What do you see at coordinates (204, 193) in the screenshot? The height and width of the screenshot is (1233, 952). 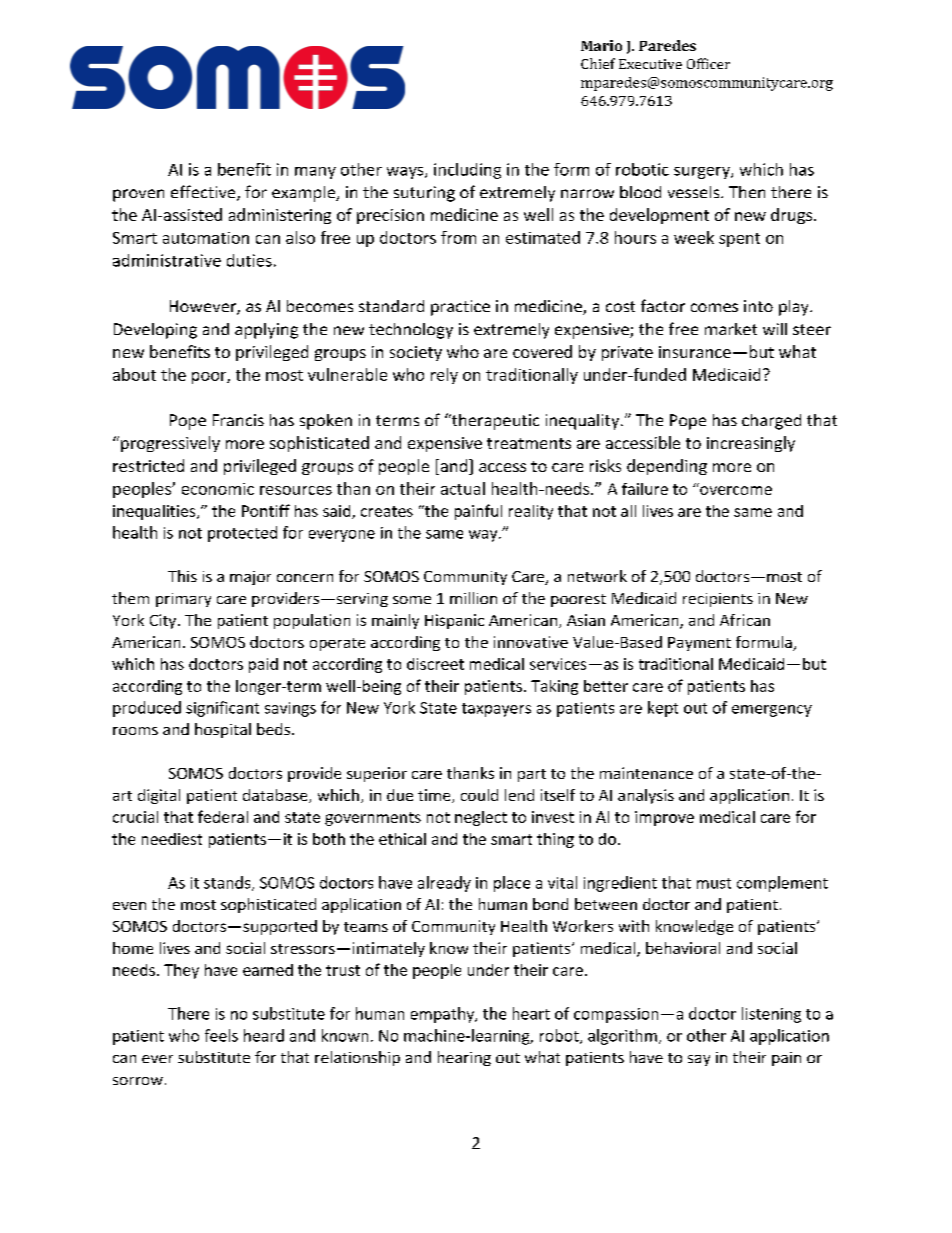 I see `effective` at bounding box center [204, 193].
